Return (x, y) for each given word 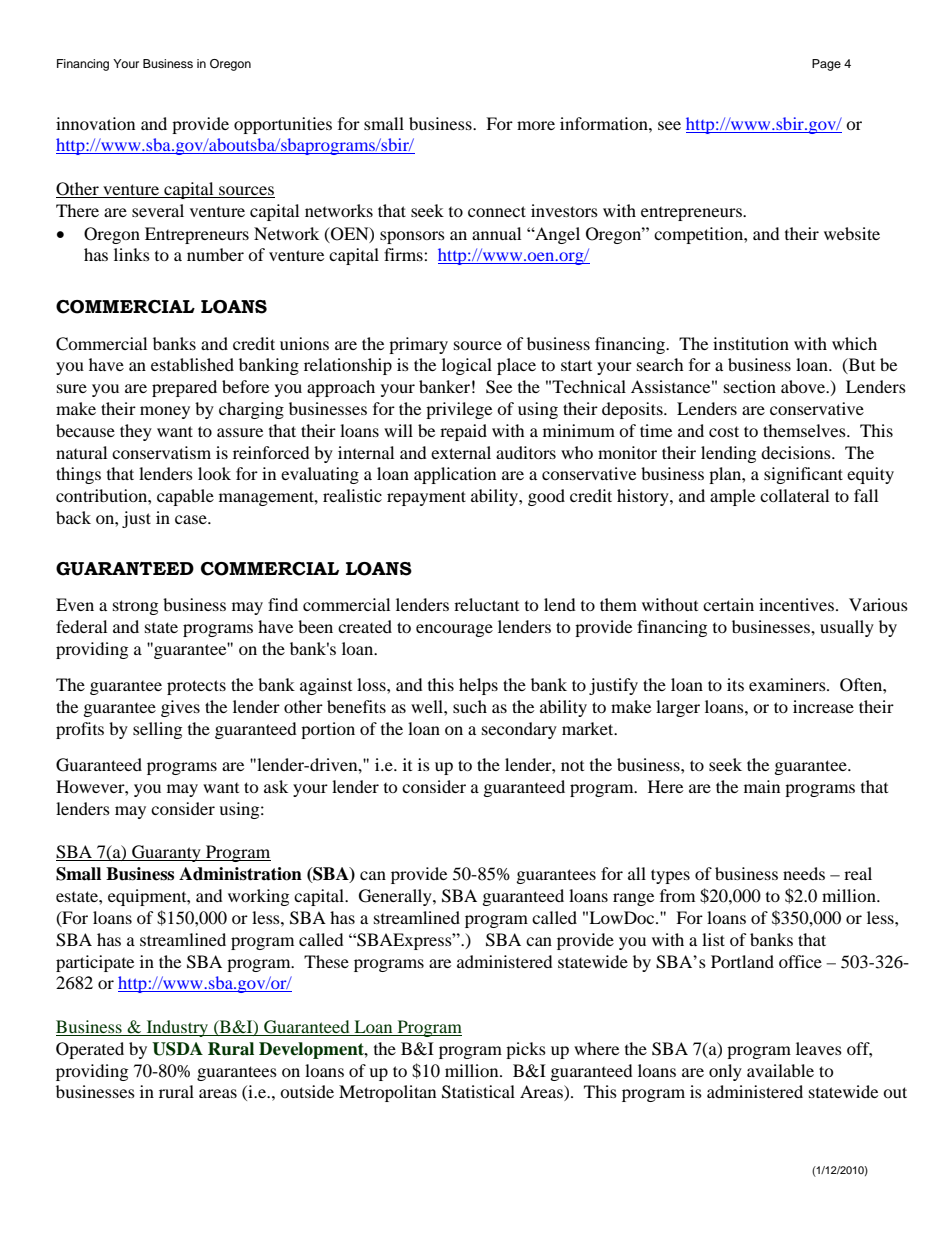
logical (467, 366)
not (572, 766)
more (536, 125)
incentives (798, 604)
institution (751, 343)
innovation (95, 123)
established (192, 364)
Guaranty (166, 853)
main (762, 786)
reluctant (486, 604)
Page (826, 65)
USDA (177, 1049)
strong (135, 607)
